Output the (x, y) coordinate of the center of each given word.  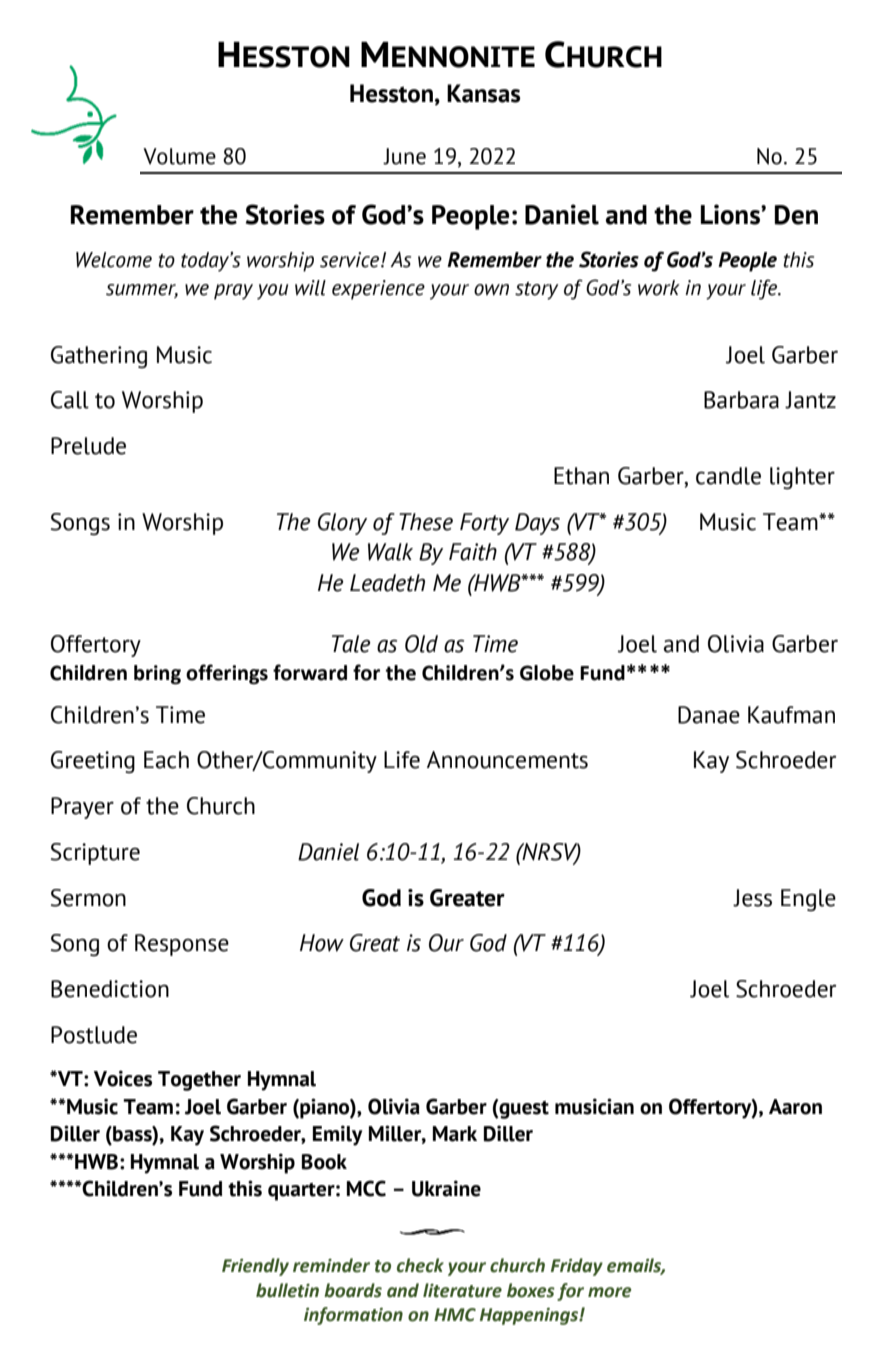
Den (796, 215)
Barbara (741, 400)
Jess (752, 898)
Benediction (110, 989)
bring (157, 675)
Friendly (255, 1267)
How (322, 943)
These (426, 522)
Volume (179, 156)
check (420, 1265)
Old (421, 644)
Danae (709, 715)
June (404, 156)
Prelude (88, 446)
